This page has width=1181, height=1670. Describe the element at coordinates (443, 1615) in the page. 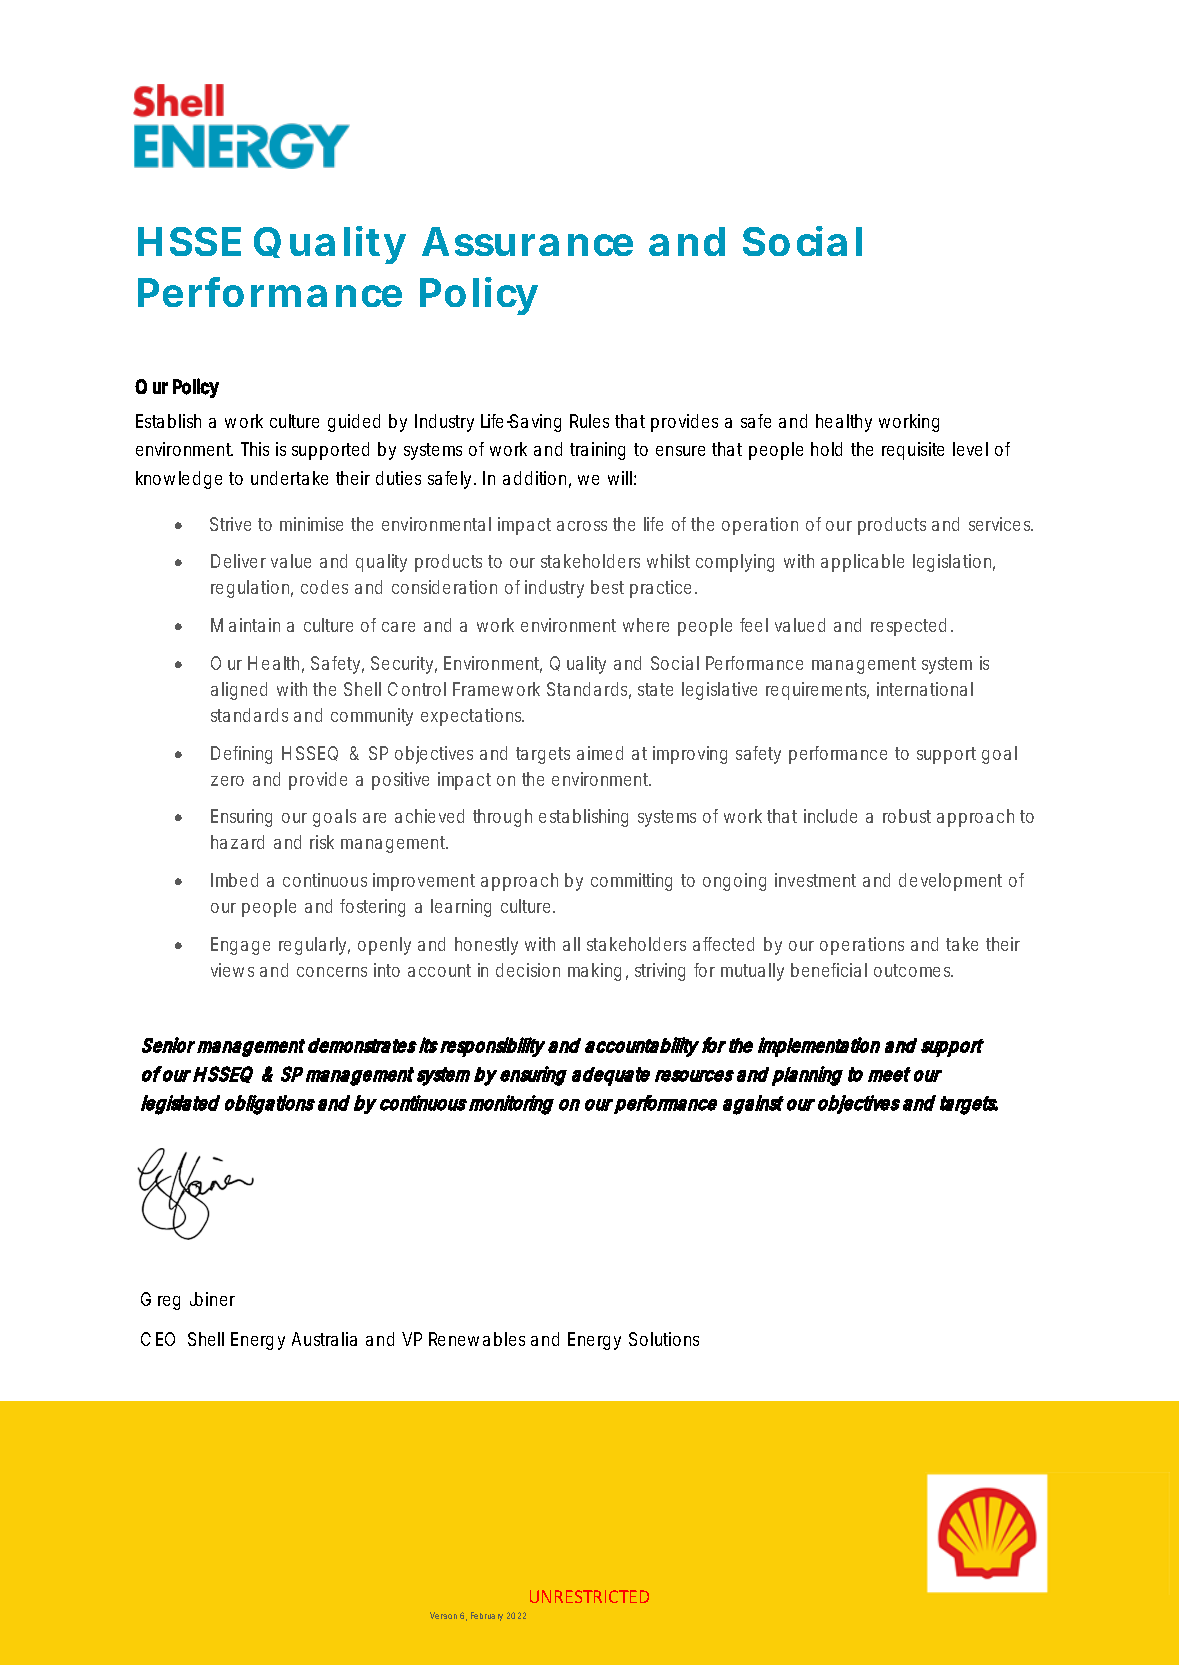

I see `Version` at that location.
